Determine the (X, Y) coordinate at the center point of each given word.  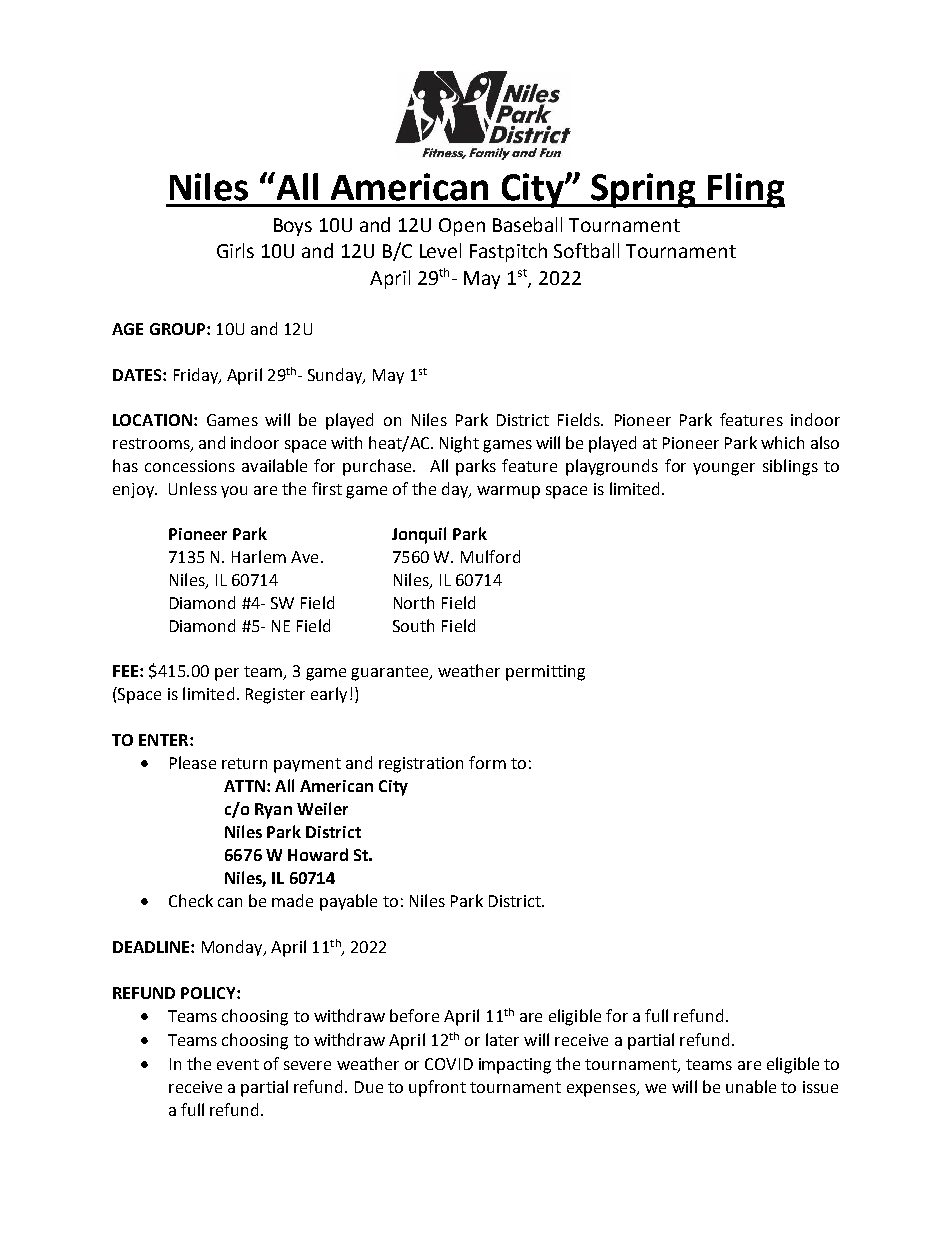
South (413, 625)
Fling (746, 190)
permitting (545, 673)
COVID (449, 1064)
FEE (125, 671)
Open (462, 227)
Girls (235, 250)
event (238, 1064)
